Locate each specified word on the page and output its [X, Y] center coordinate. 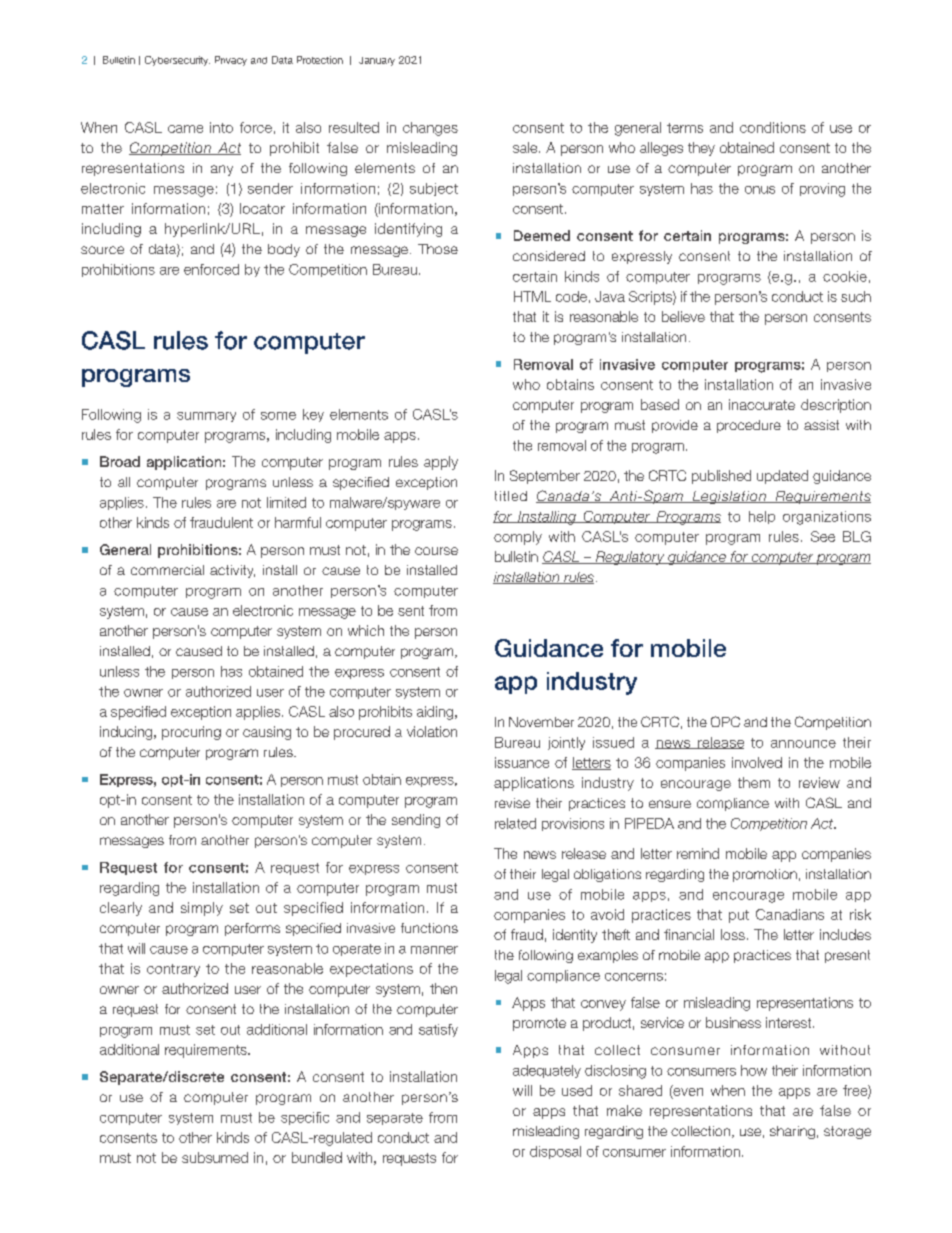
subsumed [215, 1157]
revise [512, 803]
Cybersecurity [177, 61]
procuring [191, 733]
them [754, 782]
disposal [555, 1152]
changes [430, 129]
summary [206, 417]
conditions [773, 127]
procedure [749, 426]
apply [441, 463]
